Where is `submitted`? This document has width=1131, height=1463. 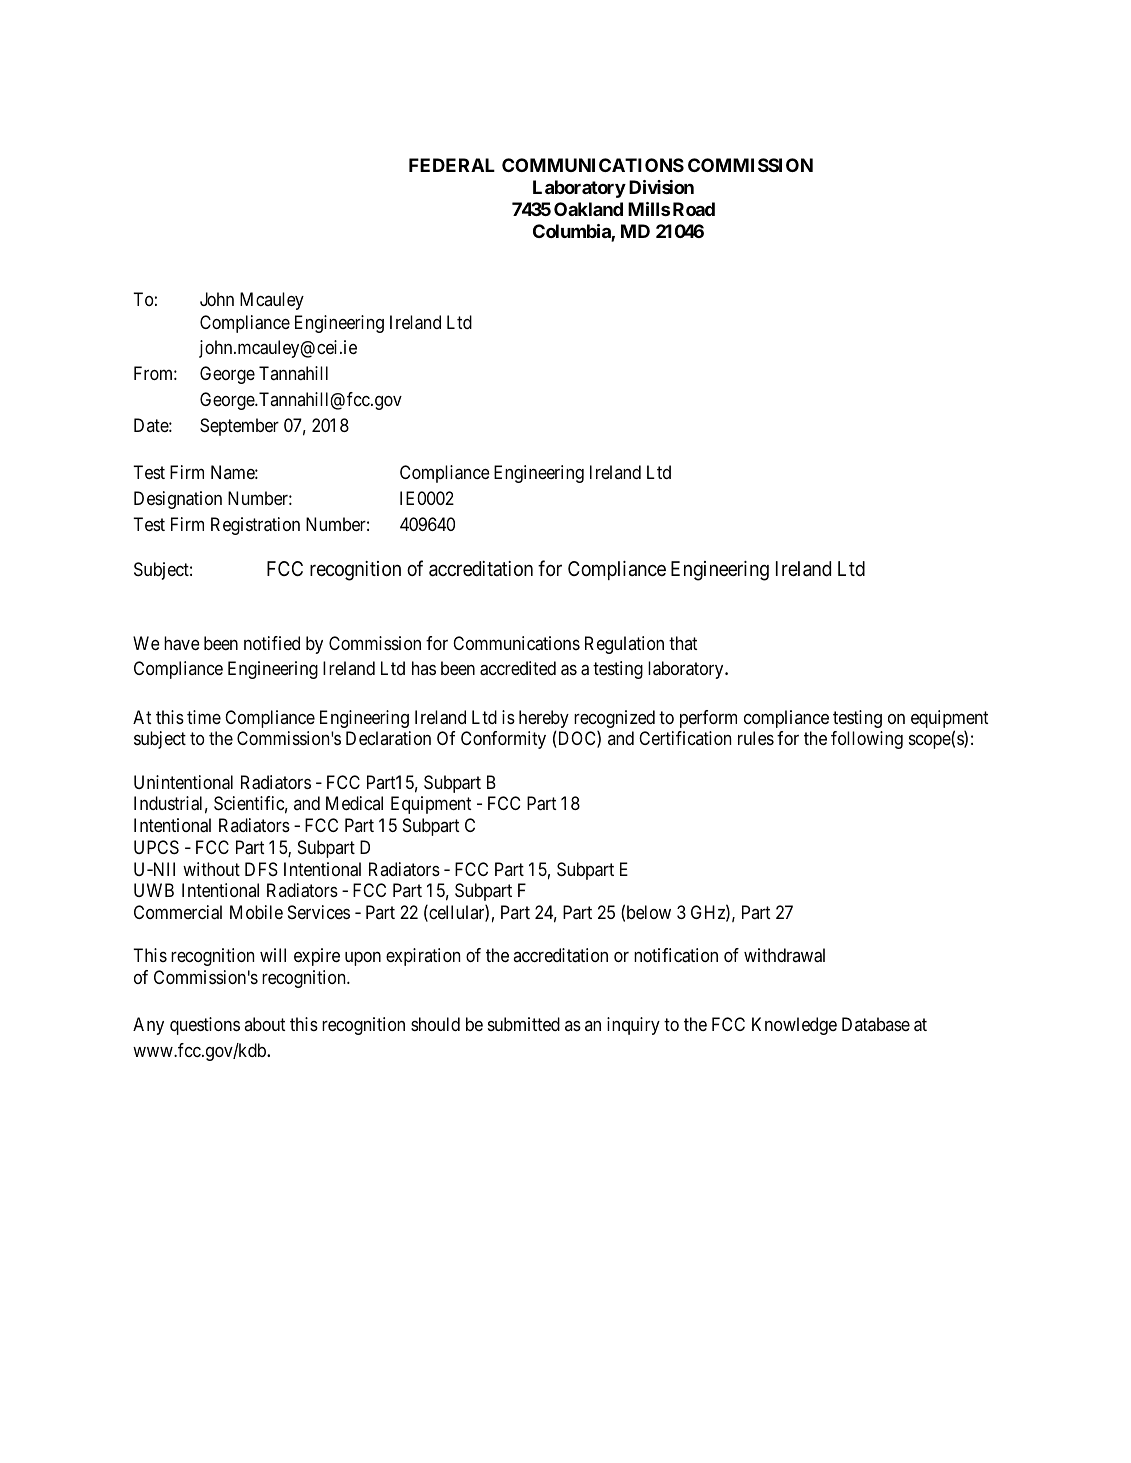
submitted is located at coordinates (524, 1024).
